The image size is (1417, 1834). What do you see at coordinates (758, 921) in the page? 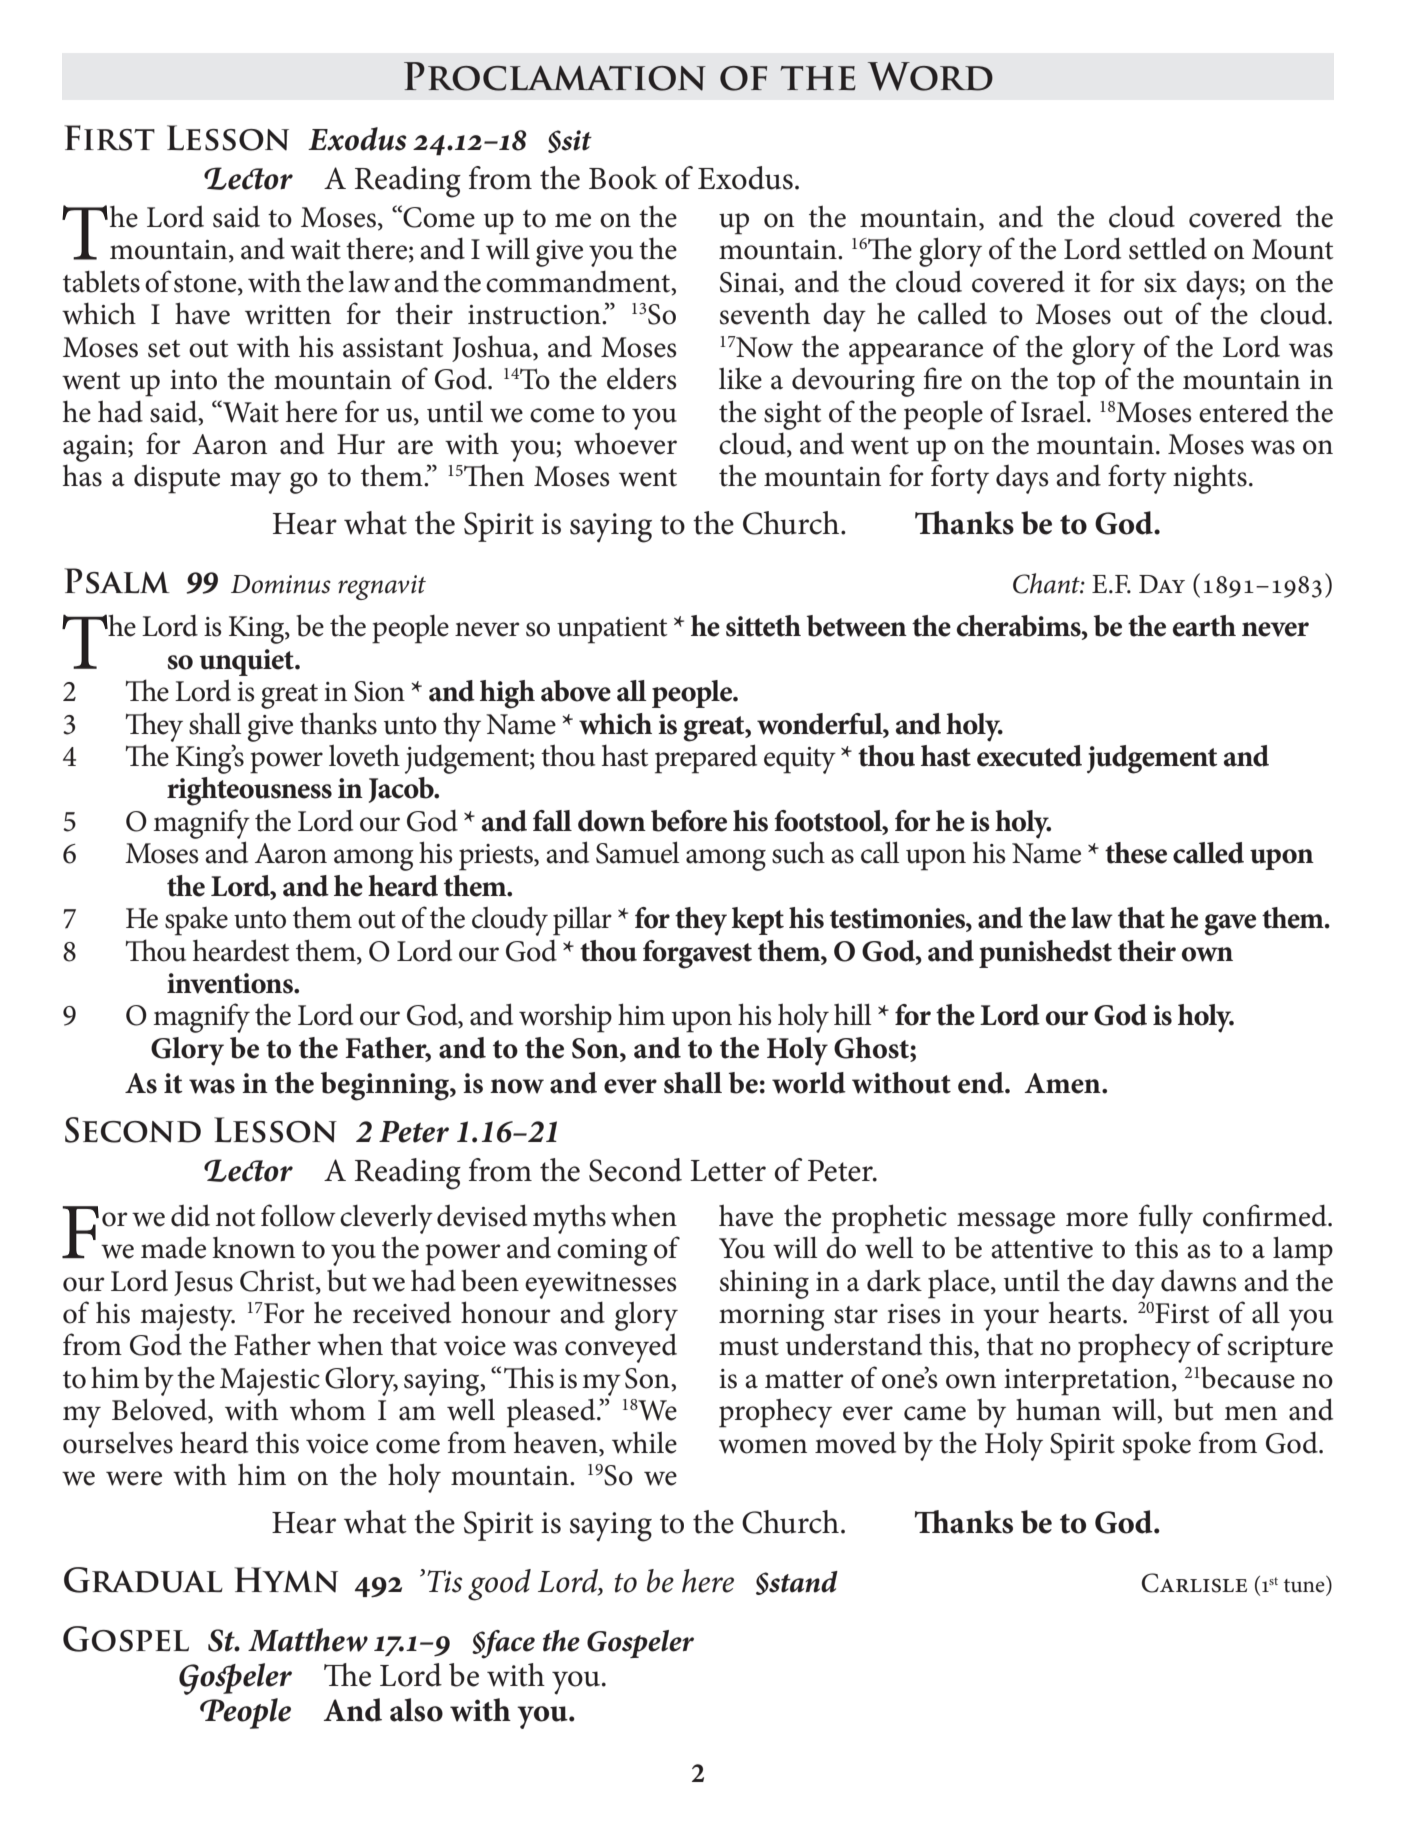
I see `kept` at bounding box center [758, 921].
